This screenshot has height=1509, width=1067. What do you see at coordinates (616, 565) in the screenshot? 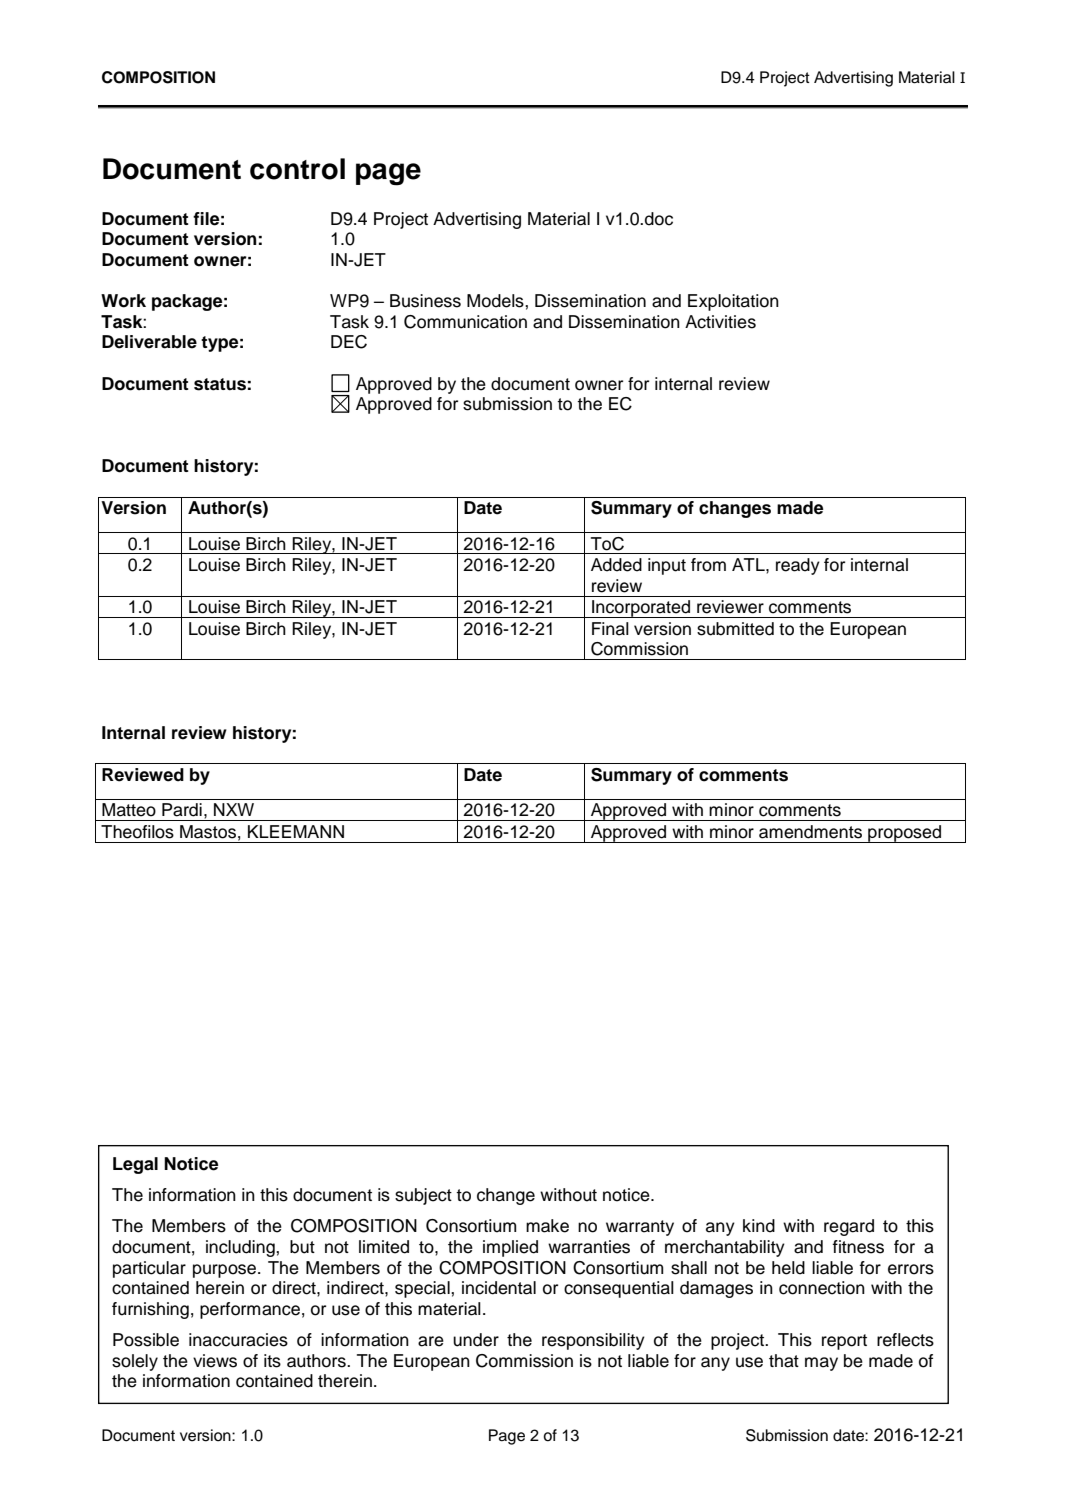
I see `Added` at bounding box center [616, 565].
